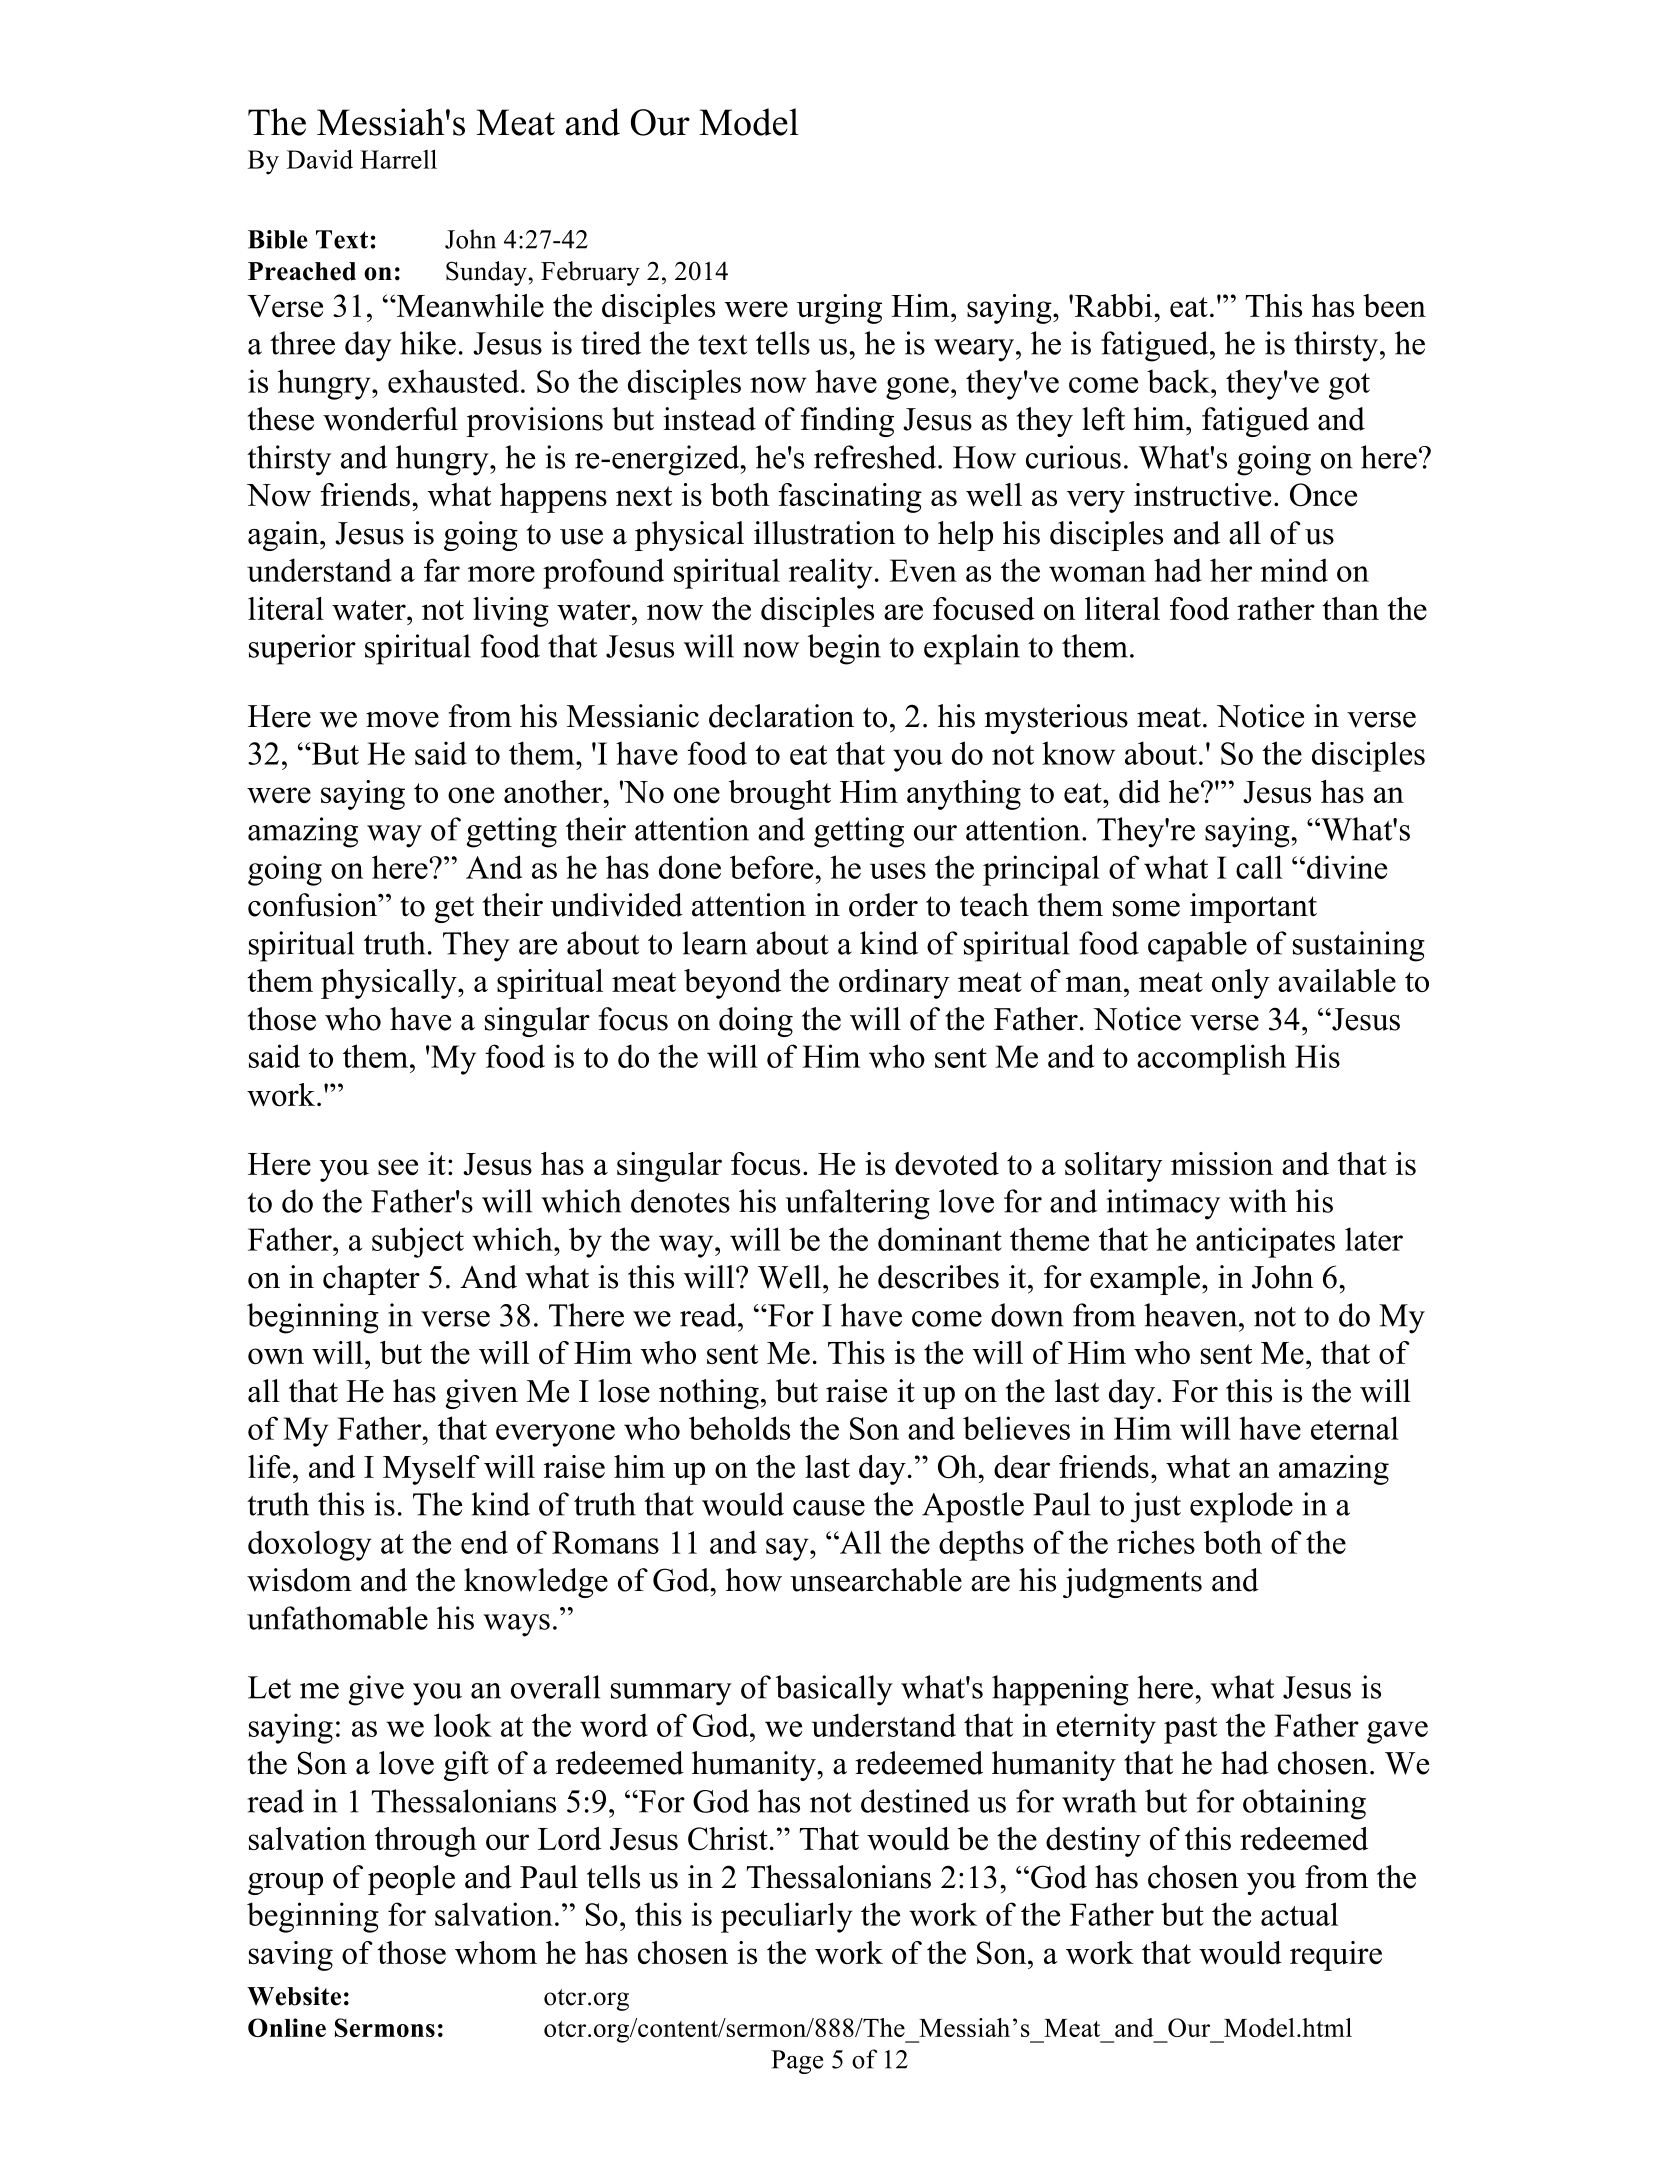  I want to click on whom, so click(496, 1952).
